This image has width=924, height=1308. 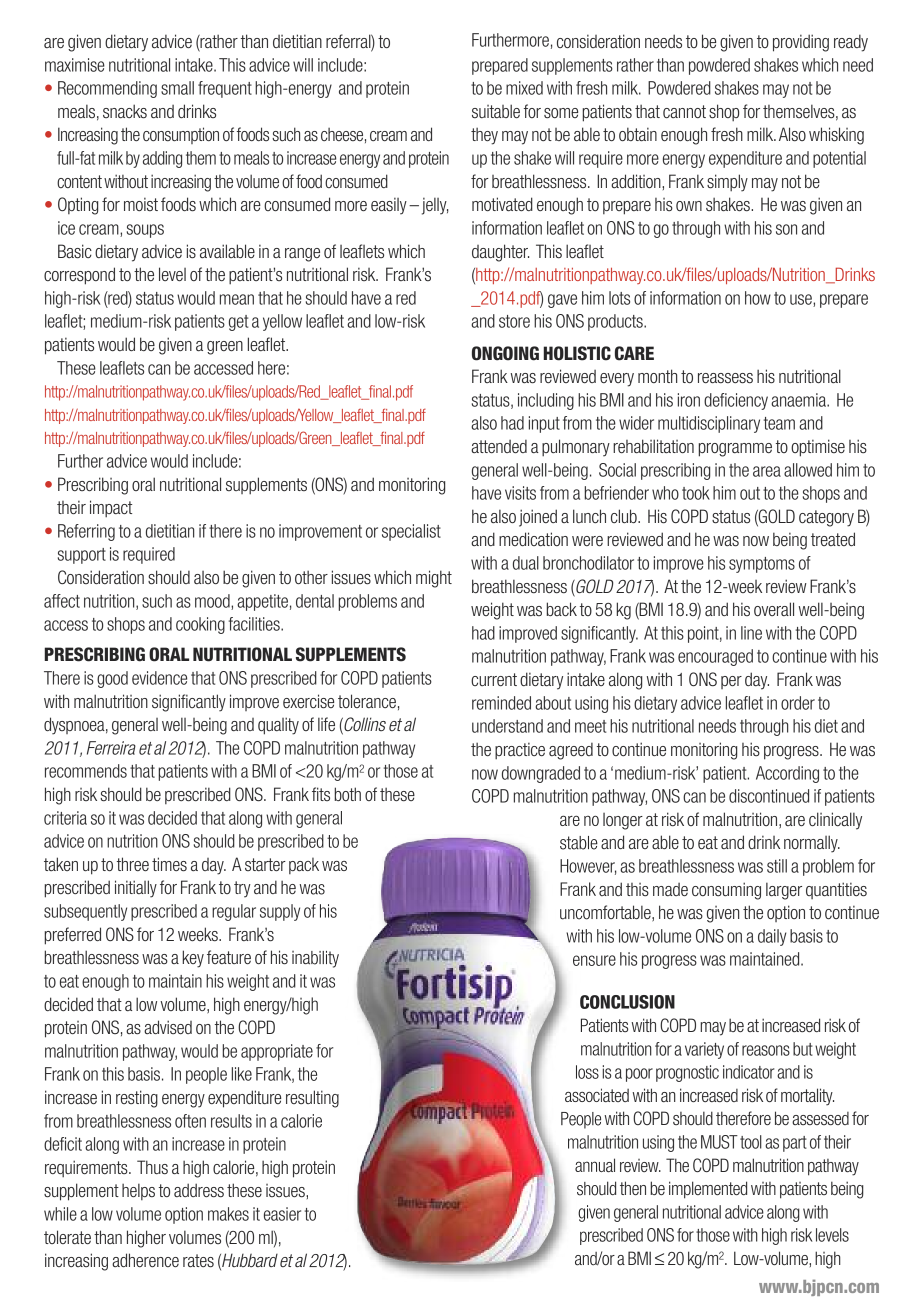 I want to click on implemented, so click(x=708, y=1190).
